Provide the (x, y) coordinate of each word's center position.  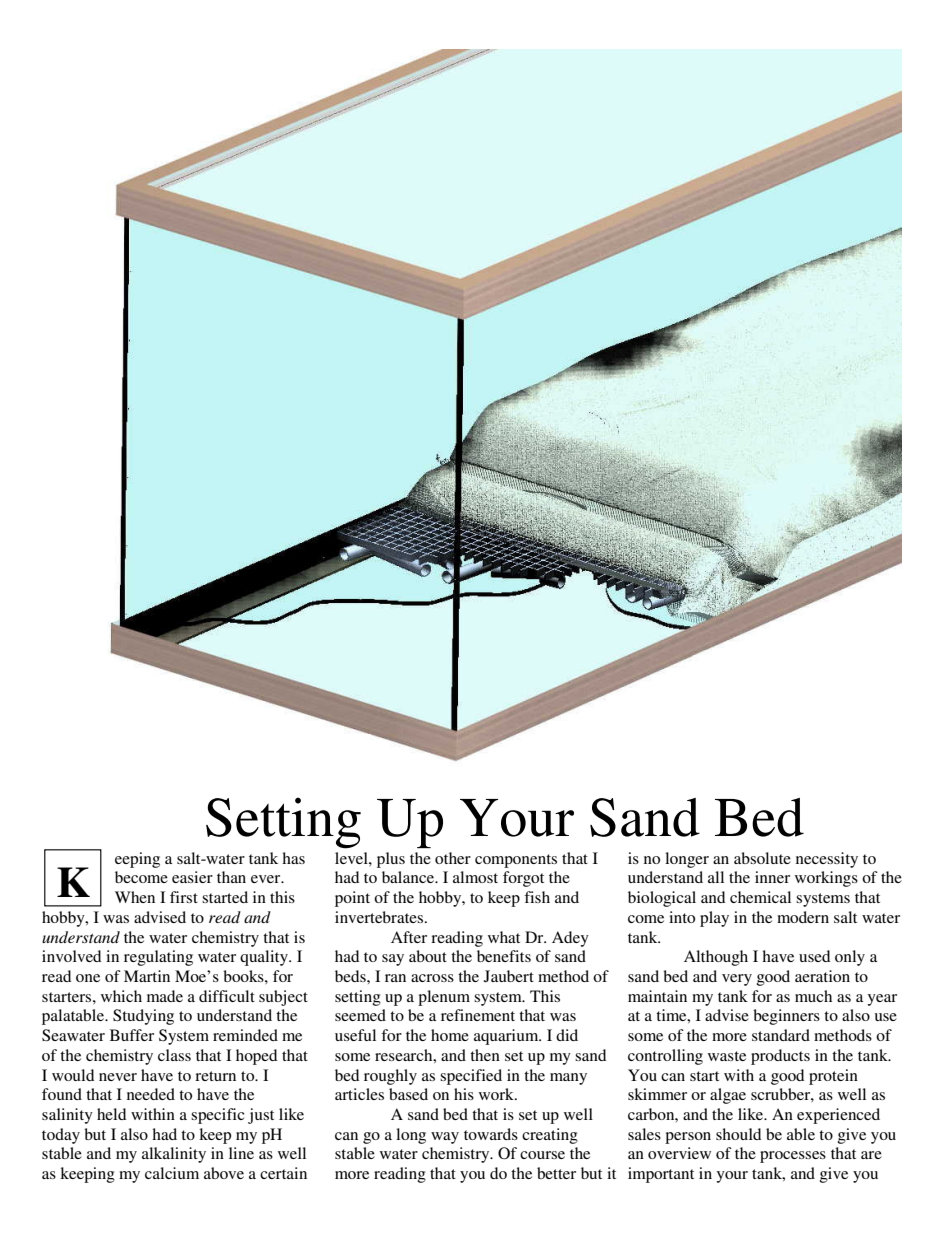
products (780, 1057)
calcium (172, 1173)
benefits (504, 956)
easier (192, 877)
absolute (762, 858)
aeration (822, 976)
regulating (158, 958)
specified (471, 1077)
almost (475, 877)
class (174, 1055)
